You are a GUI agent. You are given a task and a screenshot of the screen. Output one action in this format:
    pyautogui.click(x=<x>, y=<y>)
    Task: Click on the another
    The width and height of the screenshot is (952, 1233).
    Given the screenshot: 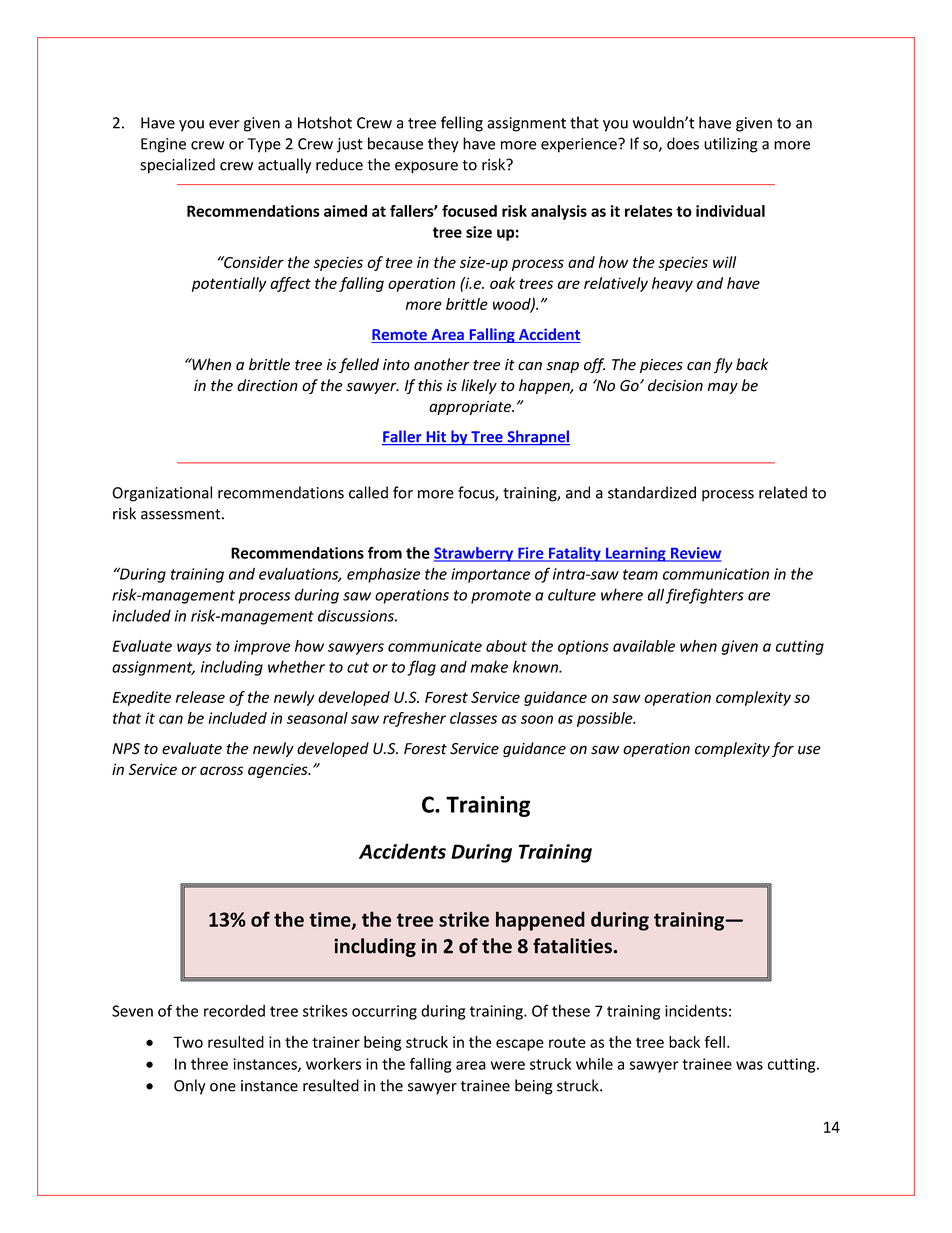 What is the action you would take?
    pyautogui.click(x=442, y=364)
